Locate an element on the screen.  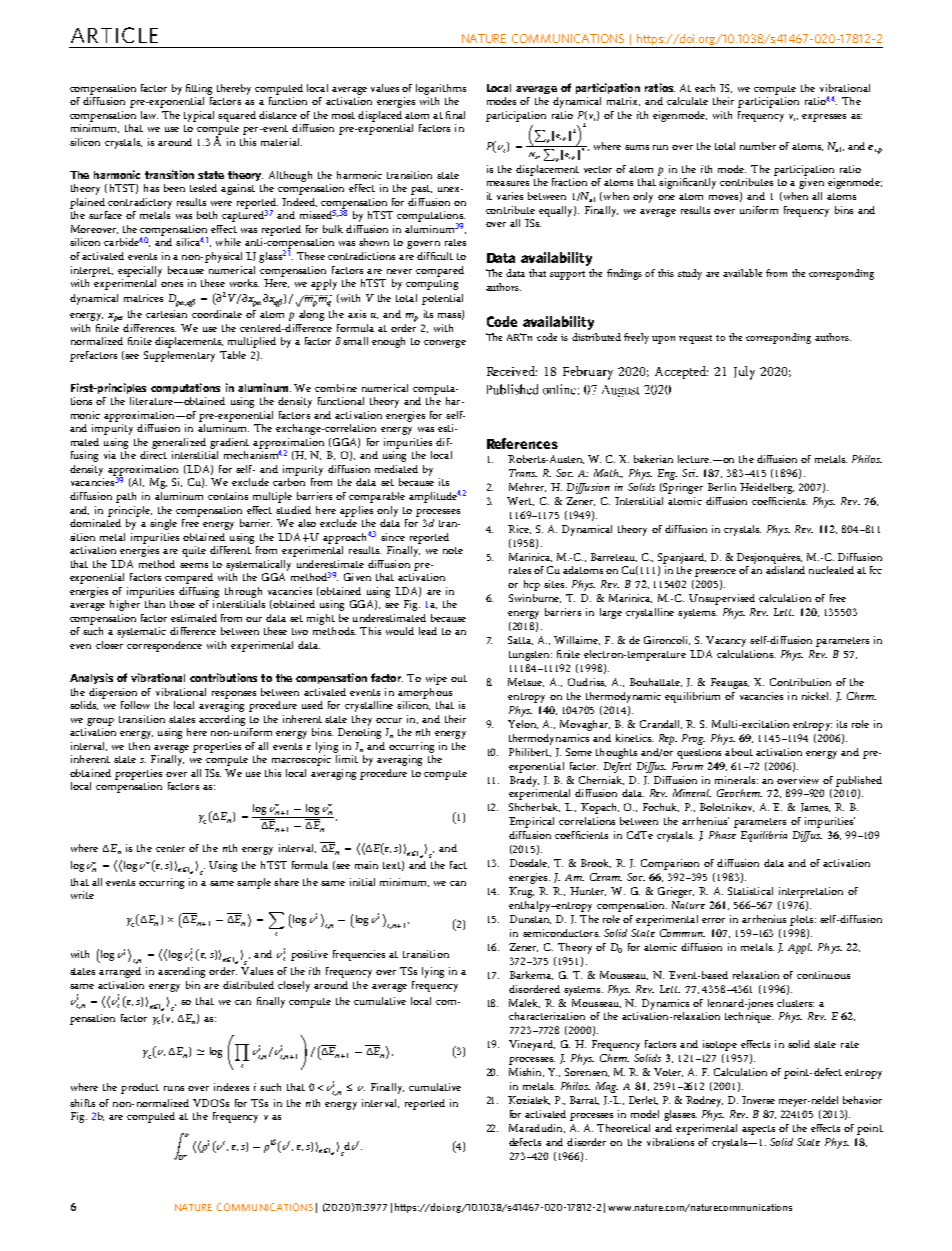
follow is located at coordinates (135, 705).
